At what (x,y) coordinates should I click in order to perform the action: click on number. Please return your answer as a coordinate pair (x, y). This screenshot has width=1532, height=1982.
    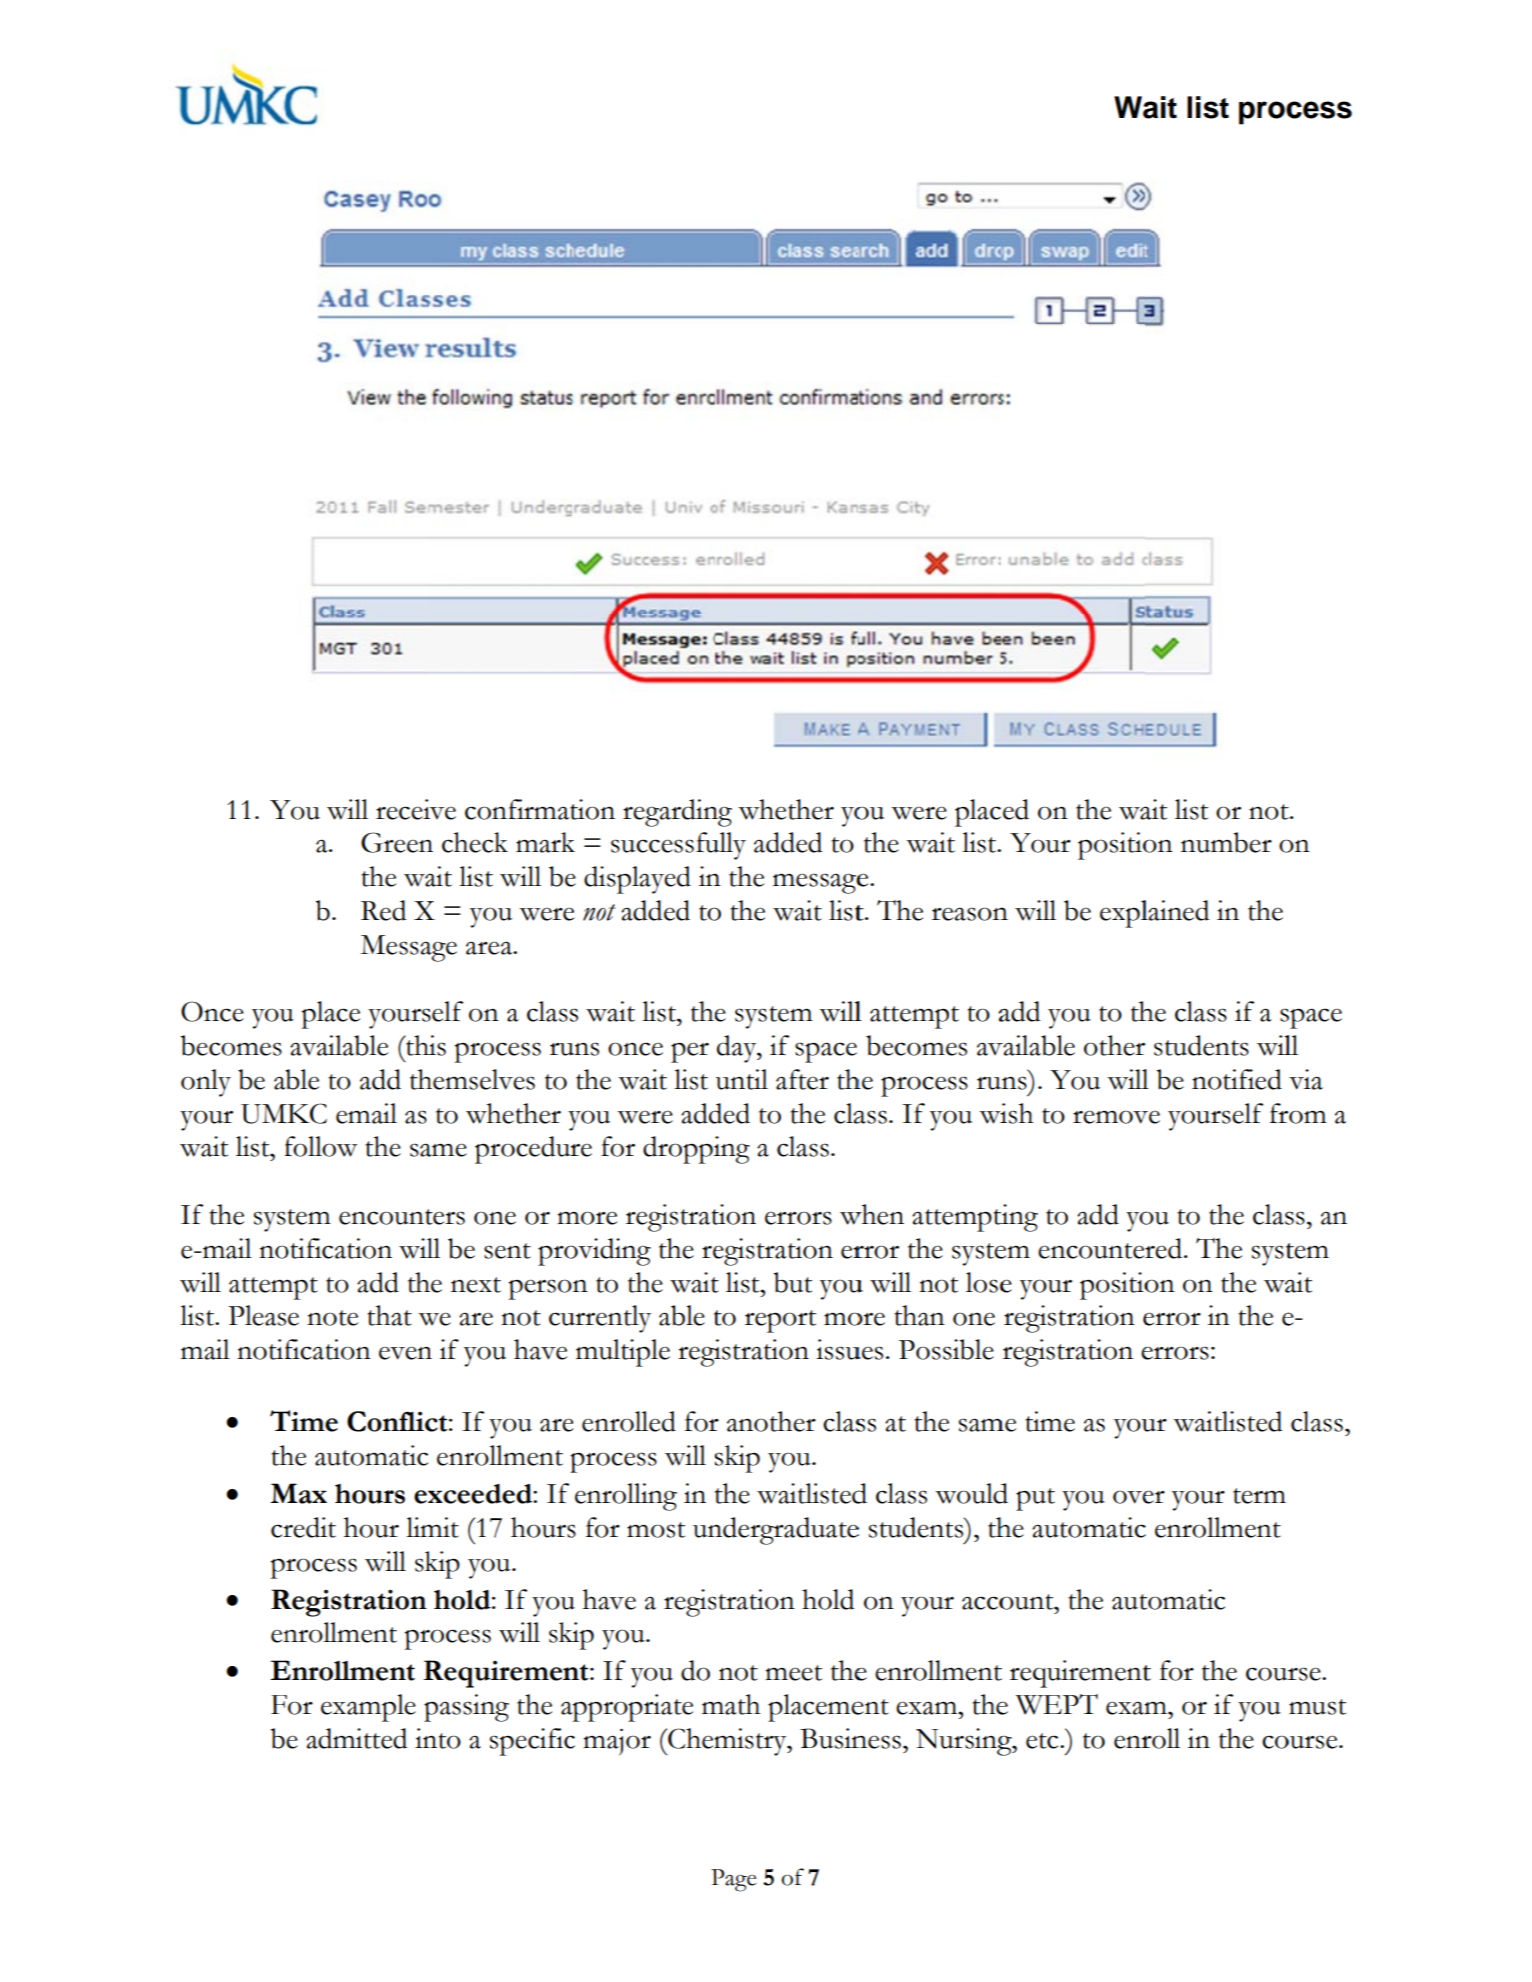
    Looking at the image, I should click on (1226, 842).
